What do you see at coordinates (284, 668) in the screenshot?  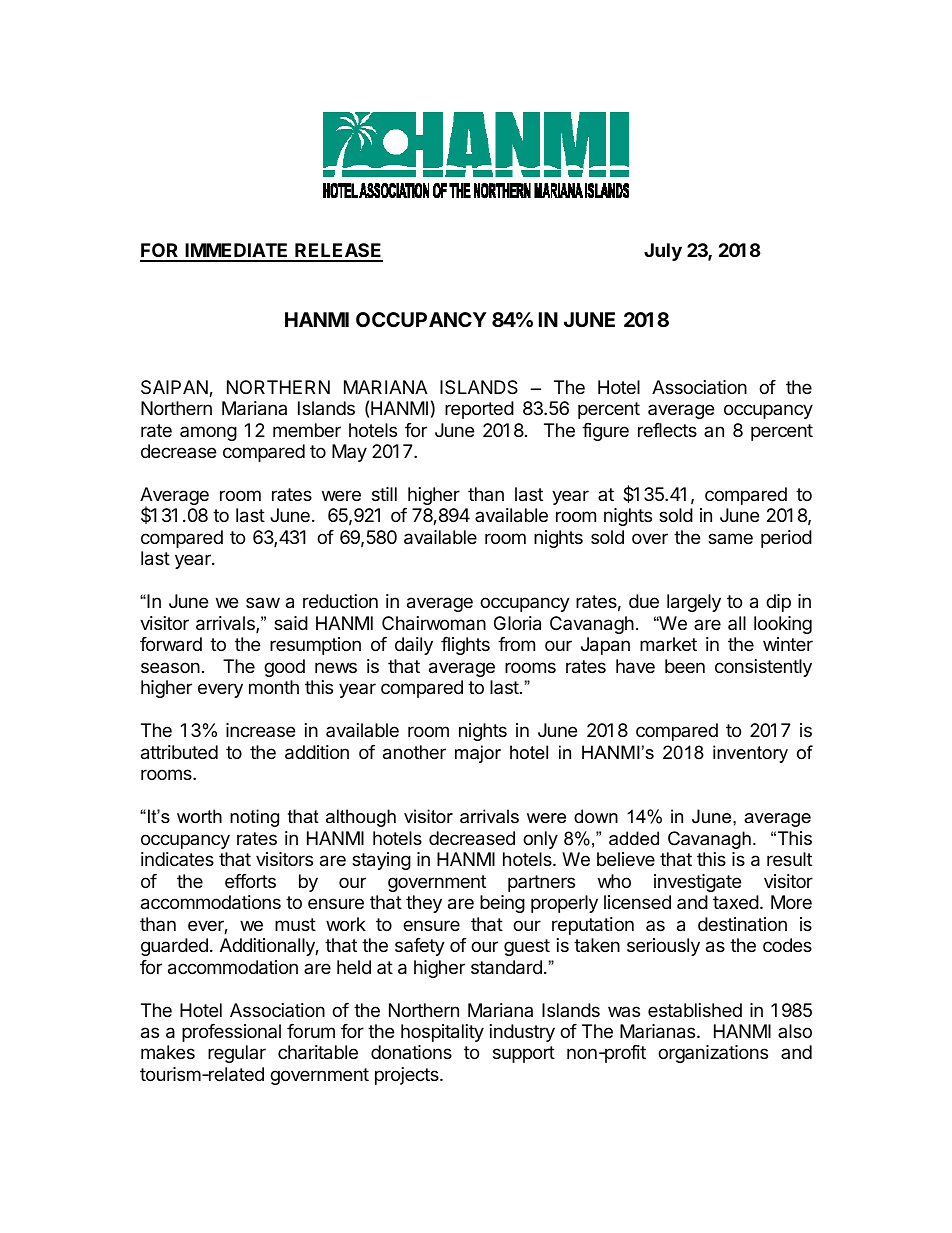 I see `good` at bounding box center [284, 668].
